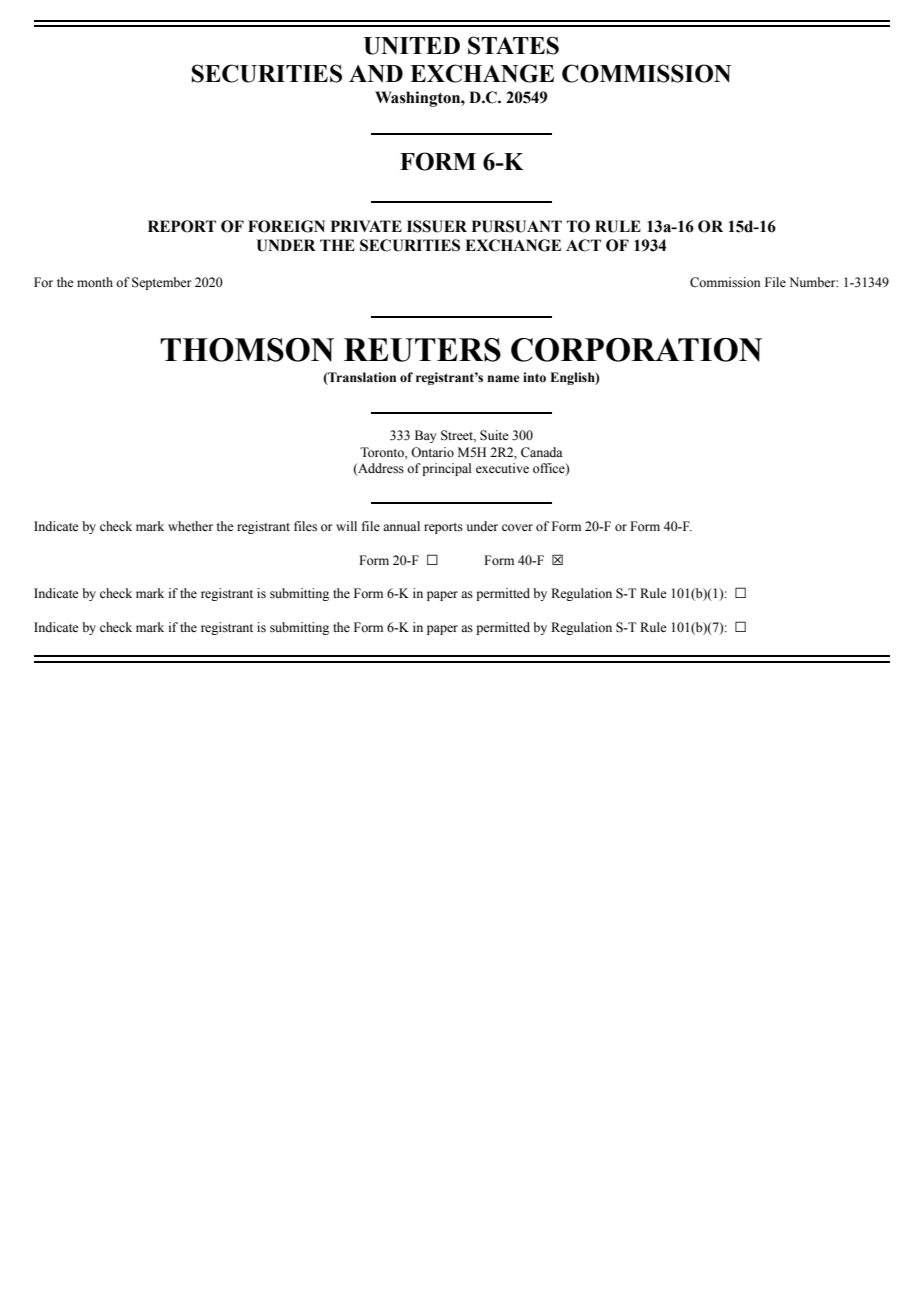 Image resolution: width=924 pixels, height=1308 pixels. I want to click on STATES, so click(513, 45).
